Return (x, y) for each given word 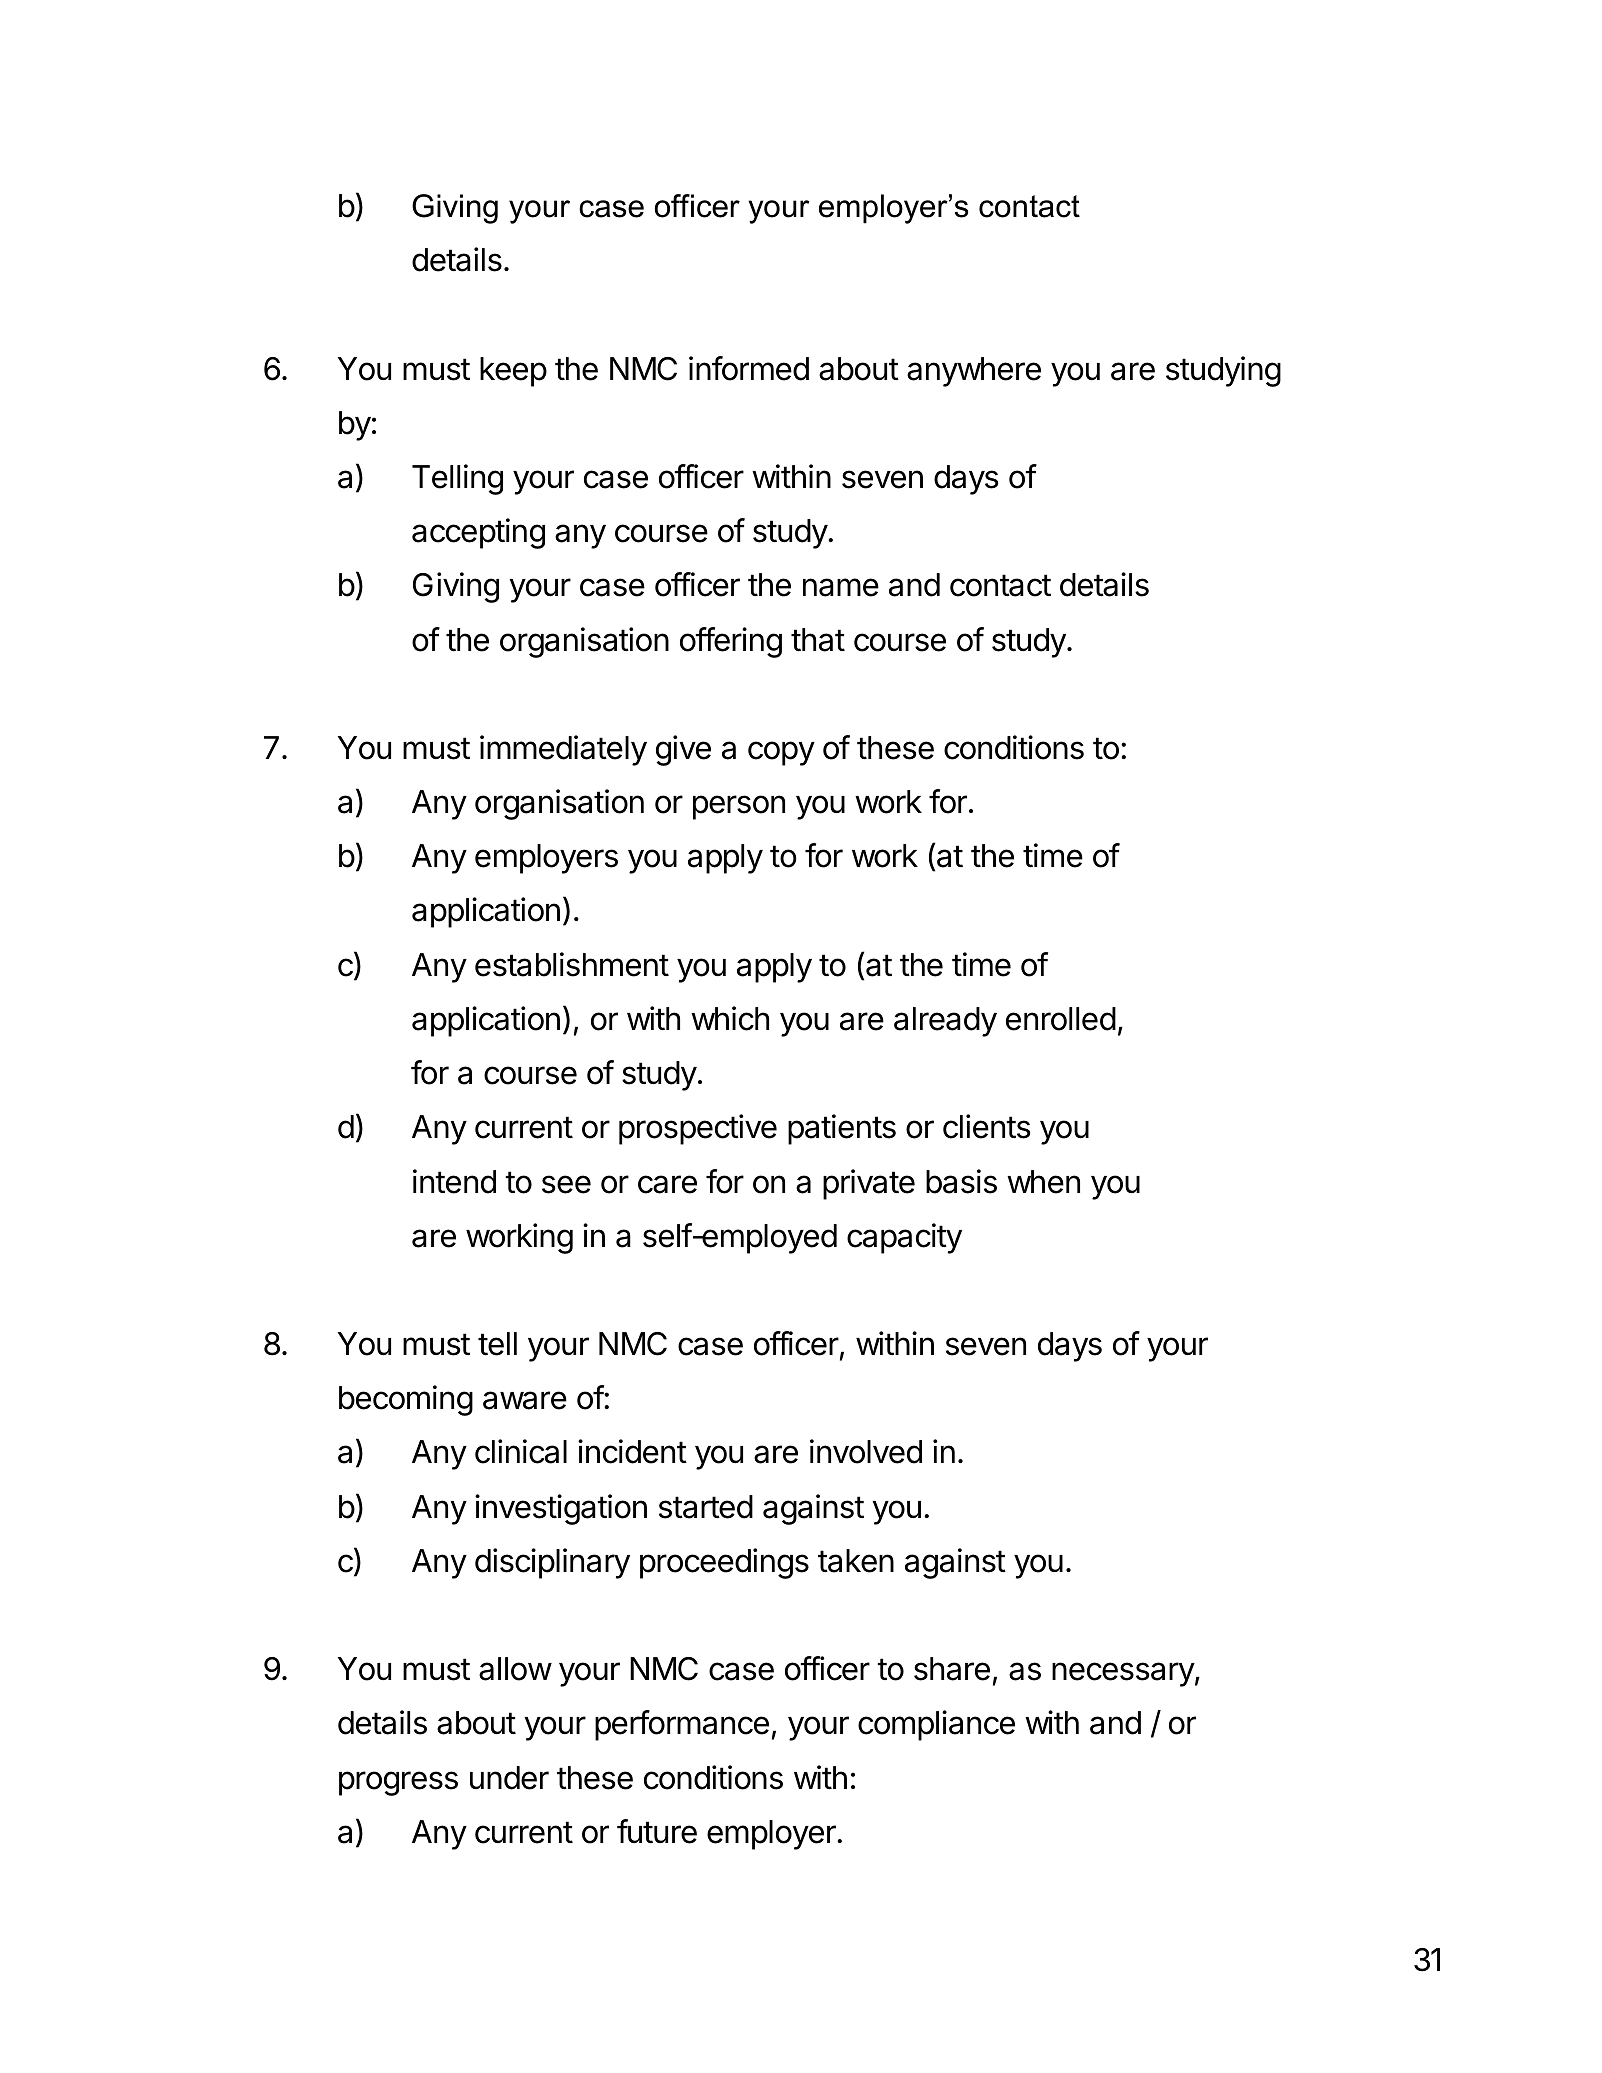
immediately (563, 750)
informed (749, 368)
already (945, 1022)
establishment (572, 964)
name (841, 587)
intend (454, 1181)
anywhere (974, 372)
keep (513, 372)
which (730, 1018)
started (706, 1507)
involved (866, 1451)
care (667, 1184)
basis (961, 1181)
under (509, 1778)
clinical (521, 1451)
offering (731, 642)
